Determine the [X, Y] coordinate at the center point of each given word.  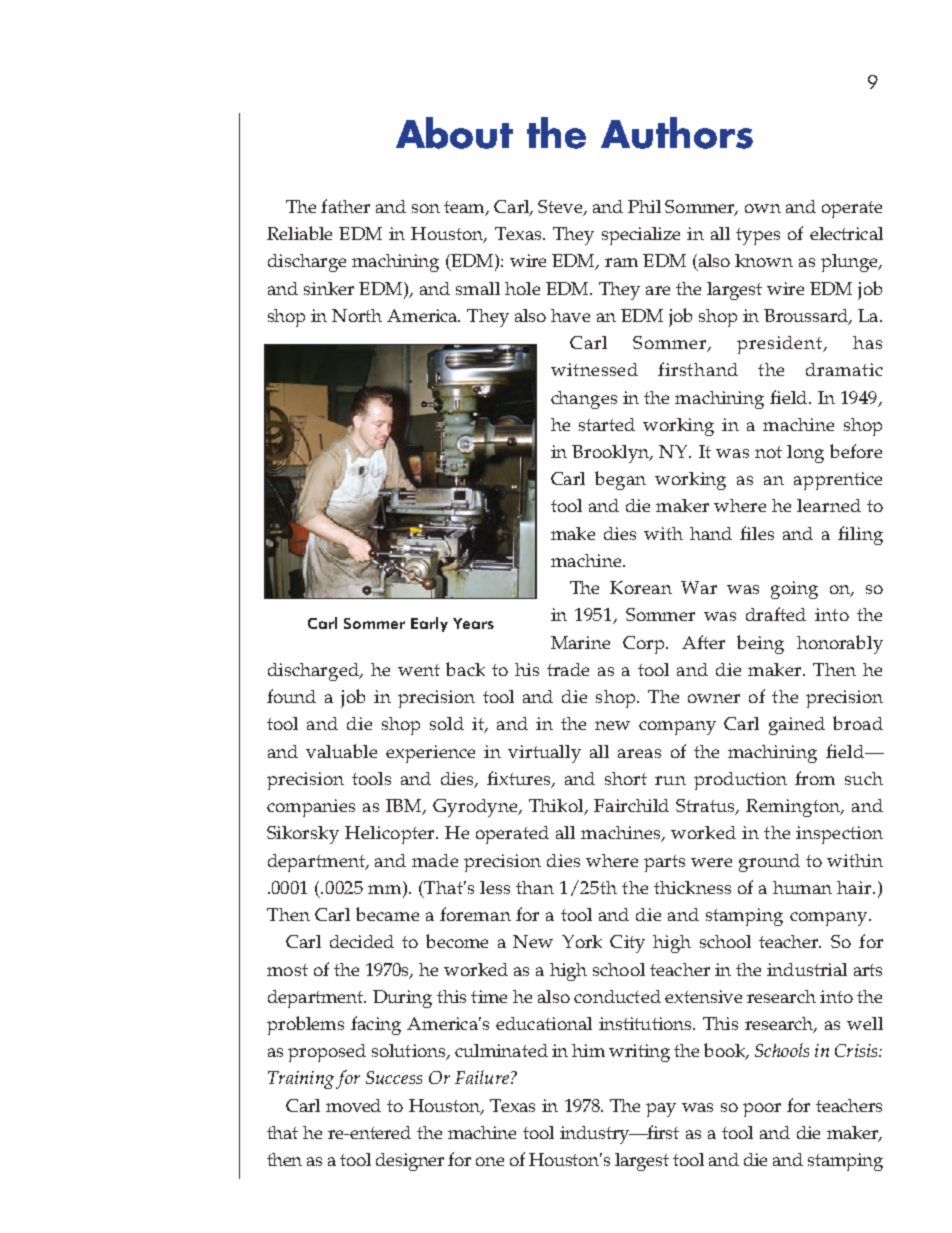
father [345, 206]
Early [429, 624]
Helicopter [391, 835]
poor [762, 1110]
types [758, 236]
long [805, 454]
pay [661, 1110]
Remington [794, 808]
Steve [561, 208]
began [620, 480]
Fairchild [631, 805]
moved [353, 1105]
